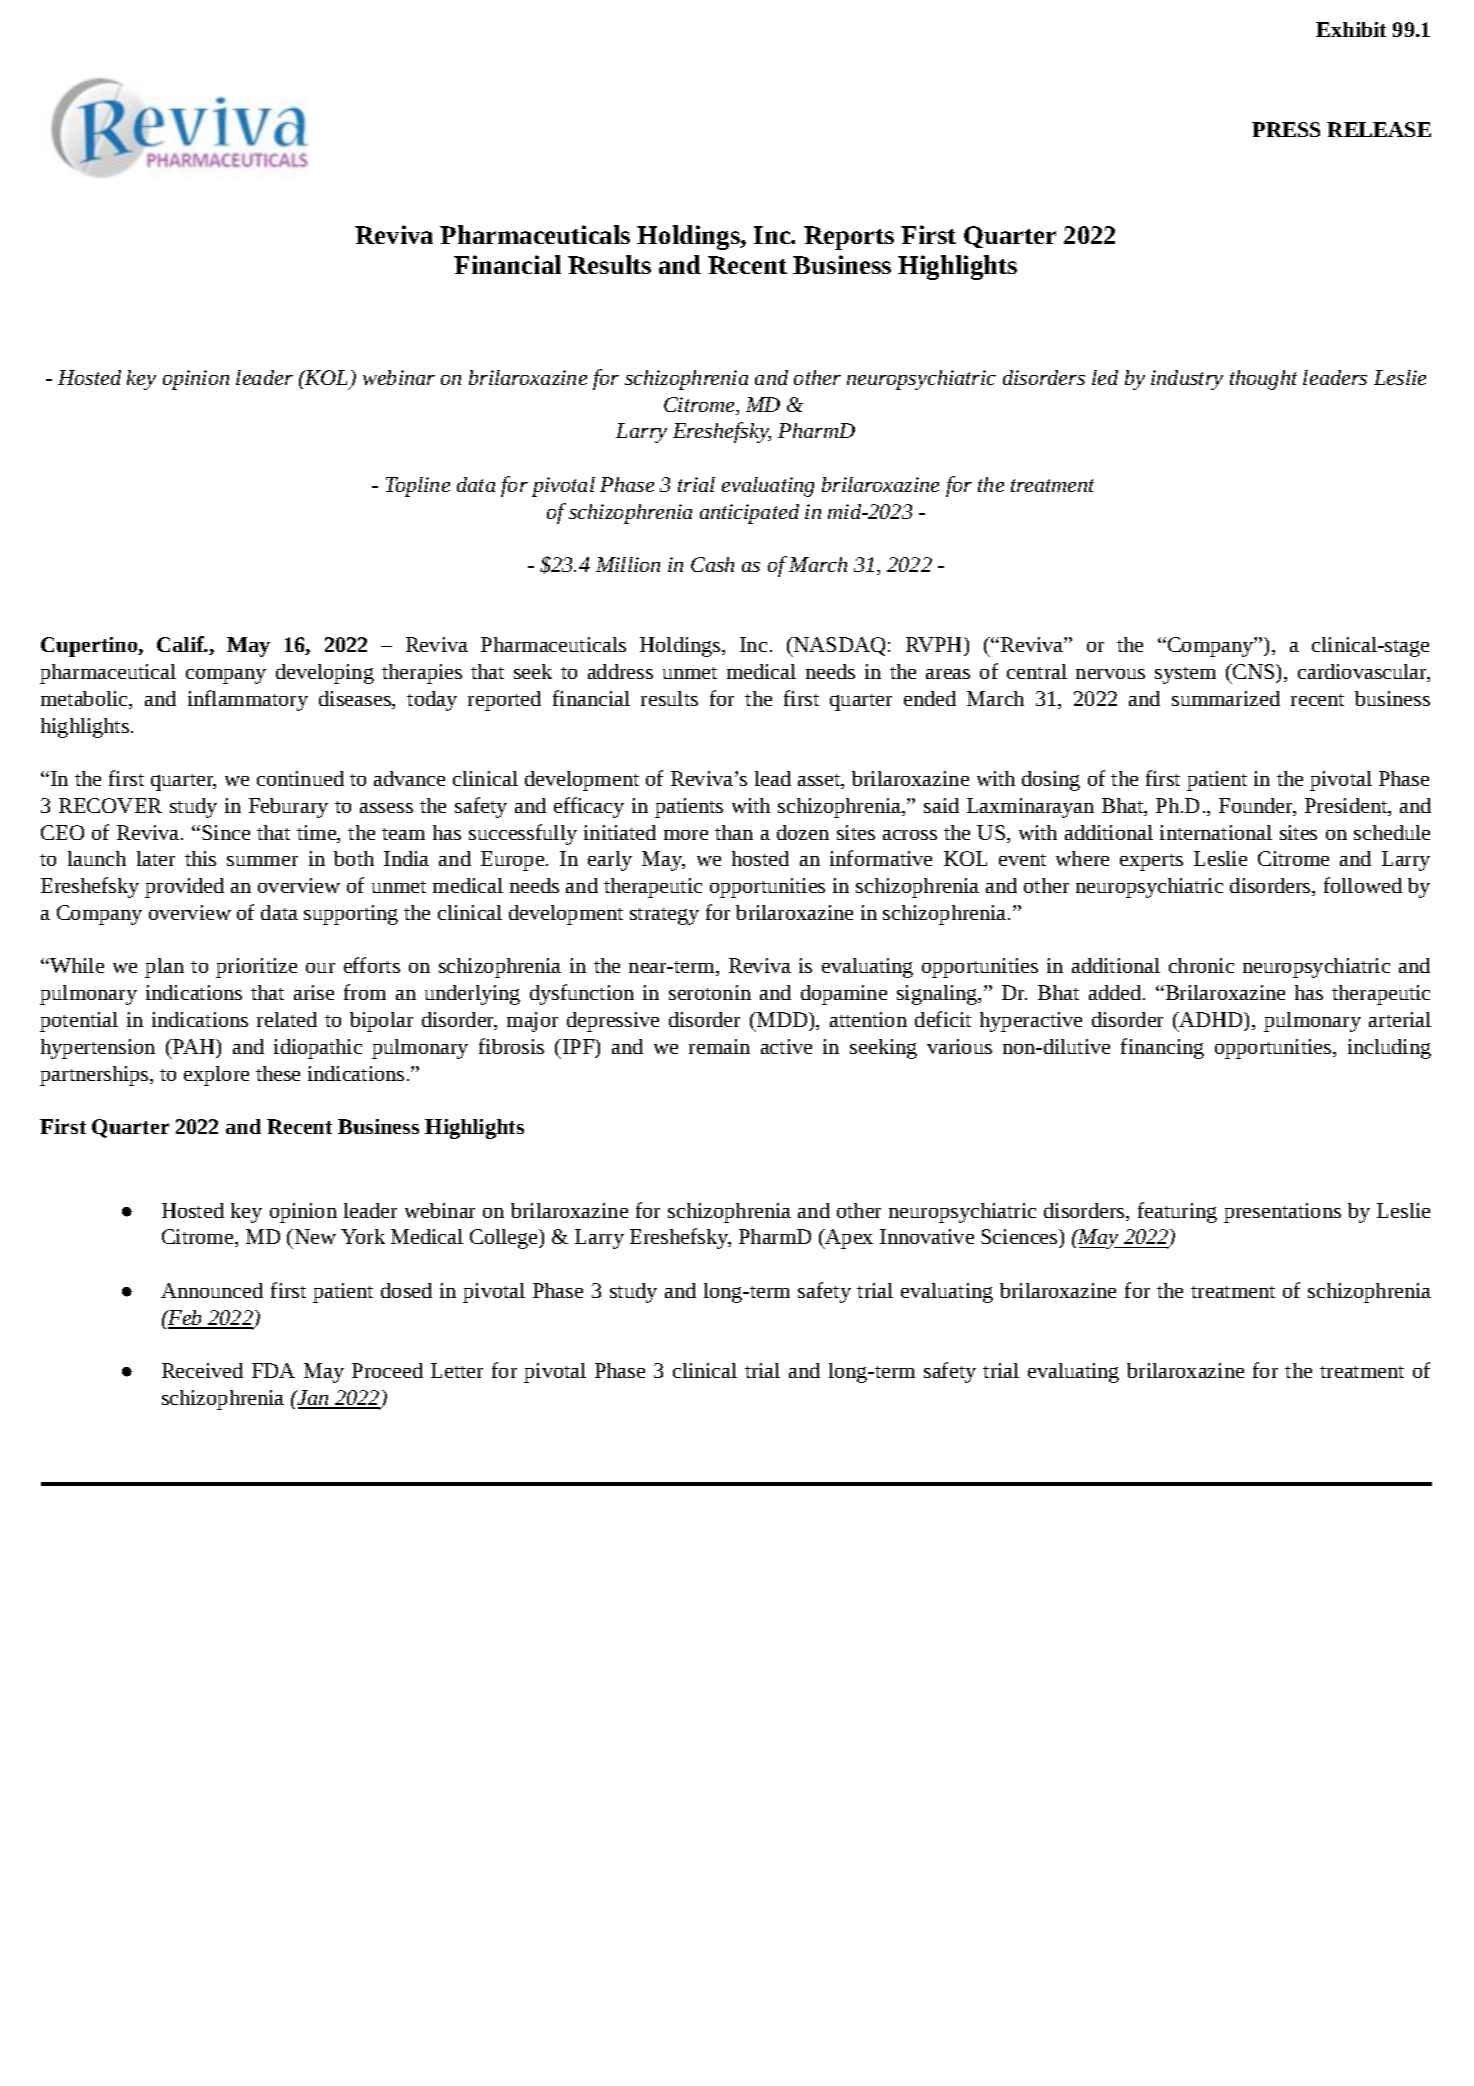 Image resolution: width=1474 pixels, height=2086 pixels. I want to click on RELEASE, so click(1379, 129).
